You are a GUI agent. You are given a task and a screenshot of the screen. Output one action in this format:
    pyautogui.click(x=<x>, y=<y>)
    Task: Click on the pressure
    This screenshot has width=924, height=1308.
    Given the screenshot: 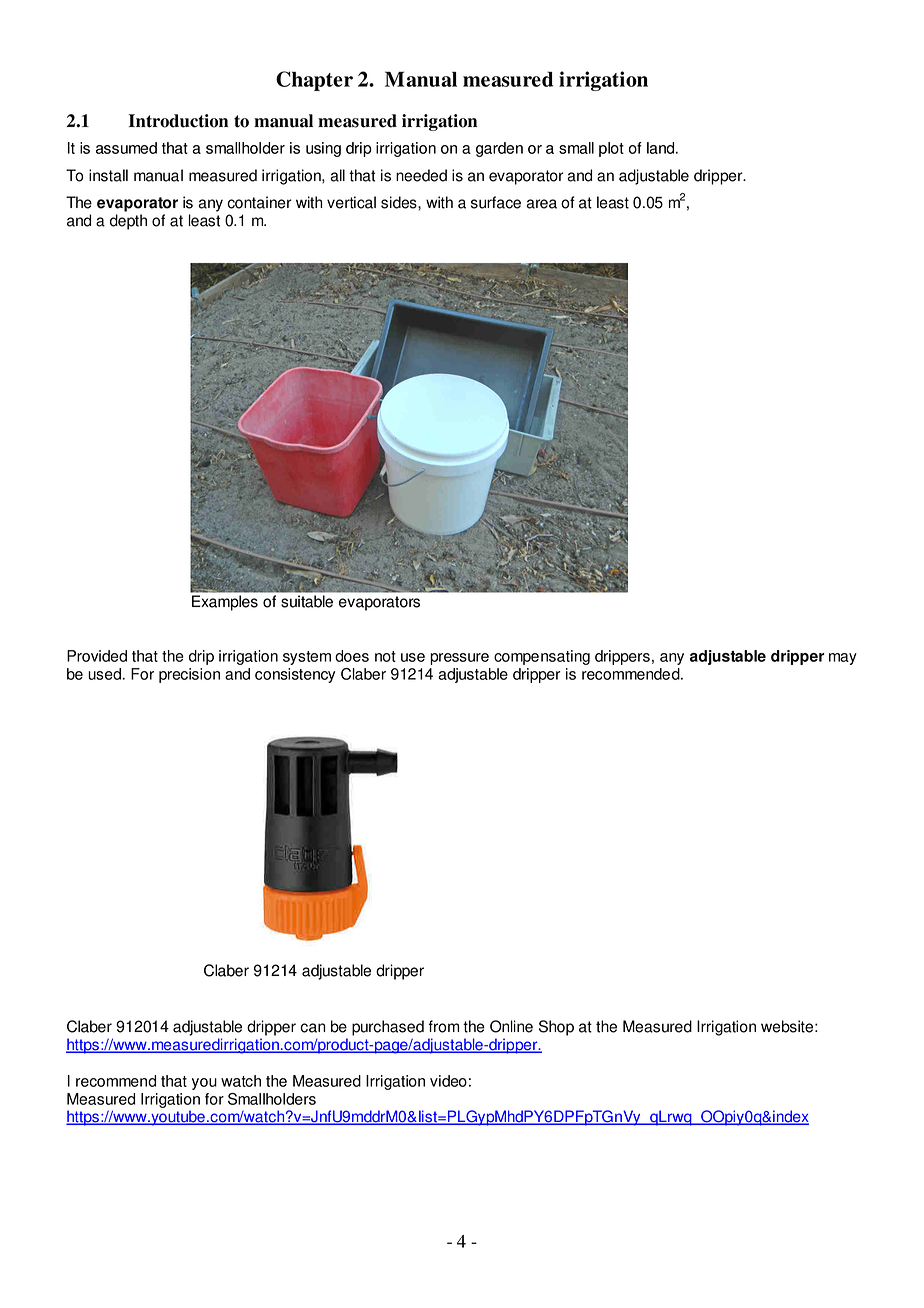 What is the action you would take?
    pyautogui.click(x=459, y=659)
